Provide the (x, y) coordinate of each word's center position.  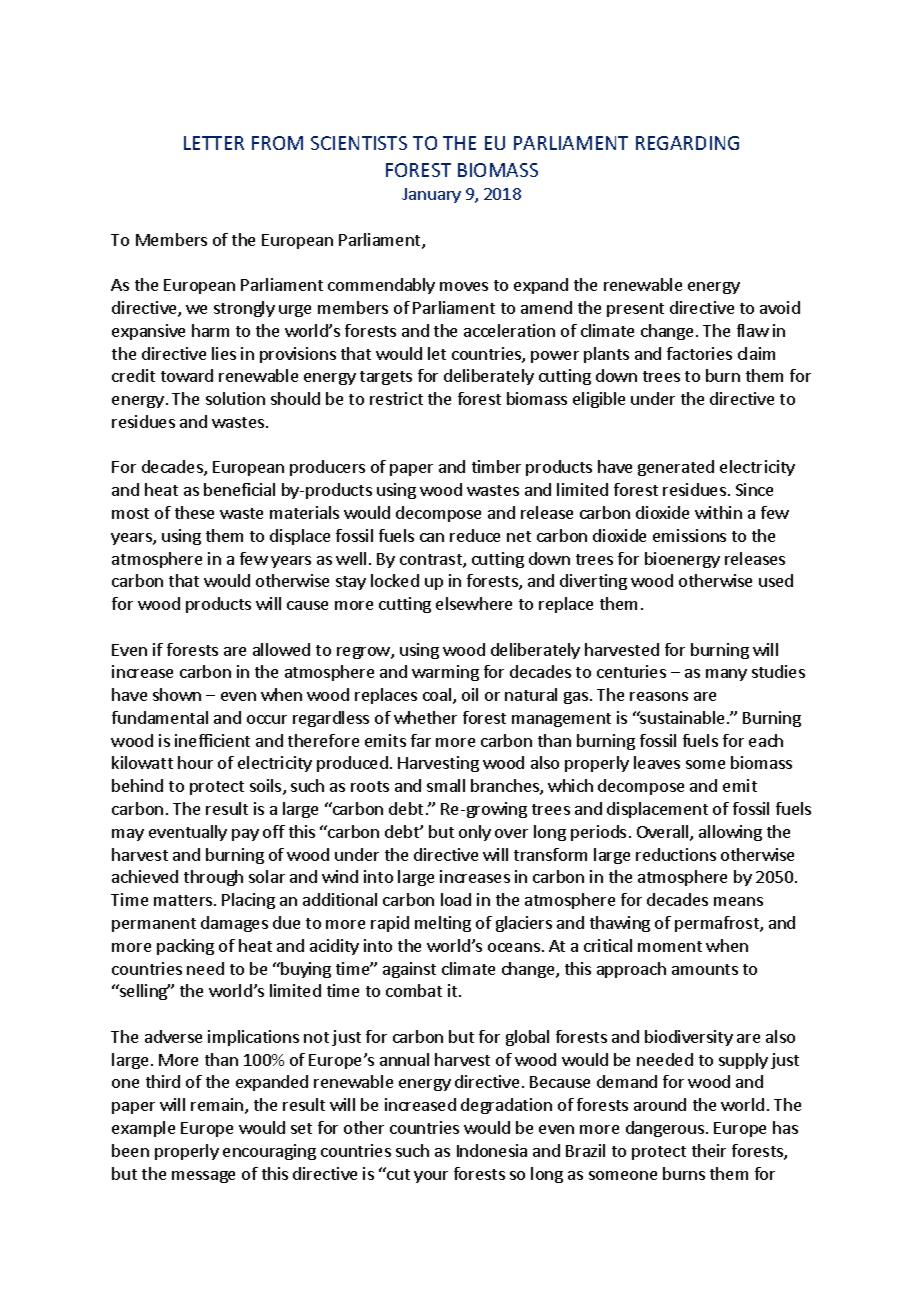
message (203, 1177)
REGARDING (687, 143)
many (726, 675)
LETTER (214, 143)
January (431, 195)
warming (445, 673)
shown (177, 694)
